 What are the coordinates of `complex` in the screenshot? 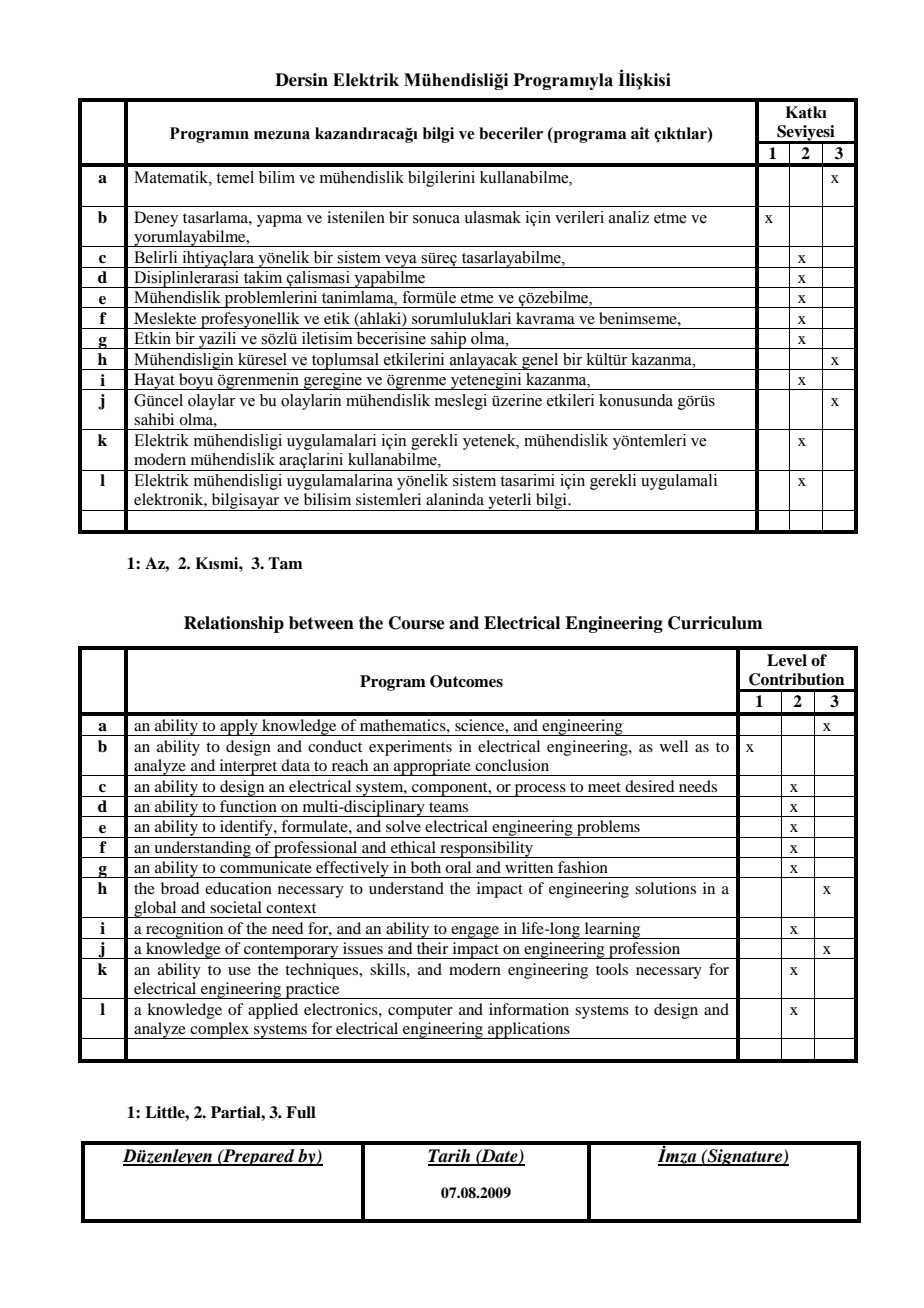 It's located at (219, 1030).
